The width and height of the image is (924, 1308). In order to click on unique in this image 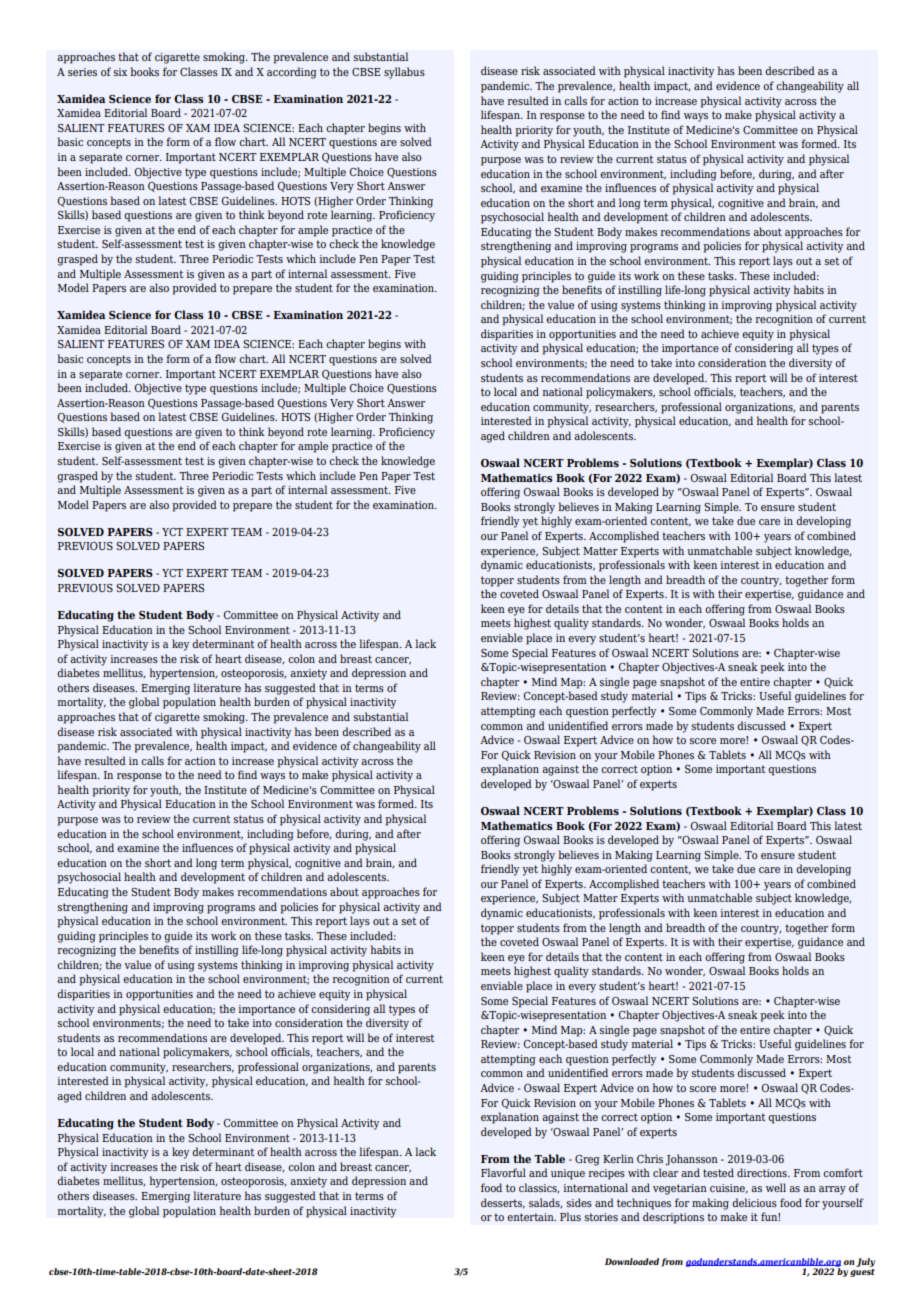, I will do `click(568, 1174)`.
